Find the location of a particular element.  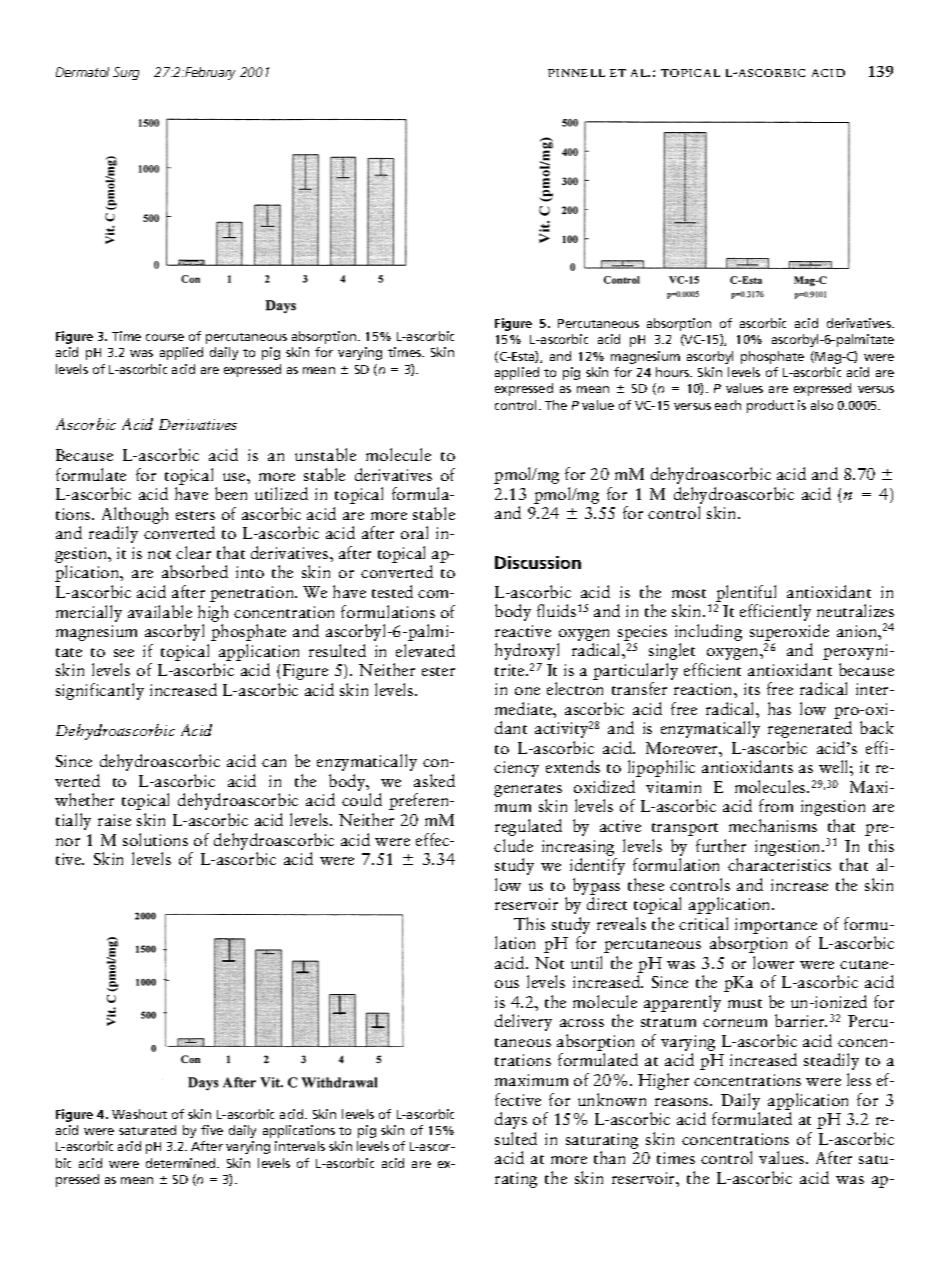

less is located at coordinates (859, 1079).
